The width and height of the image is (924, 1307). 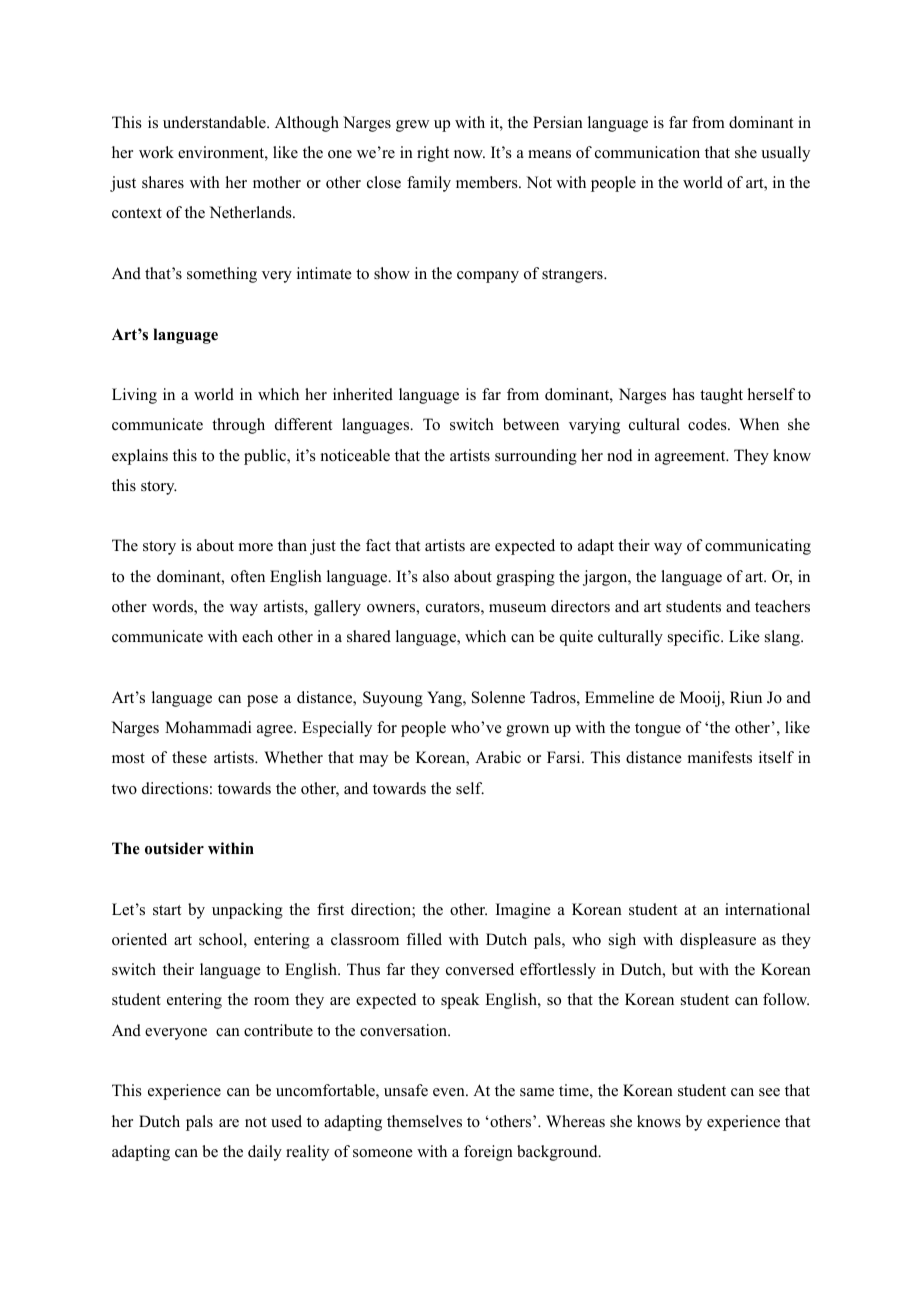 What do you see at coordinates (433, 154) in the image?
I see `right` at bounding box center [433, 154].
